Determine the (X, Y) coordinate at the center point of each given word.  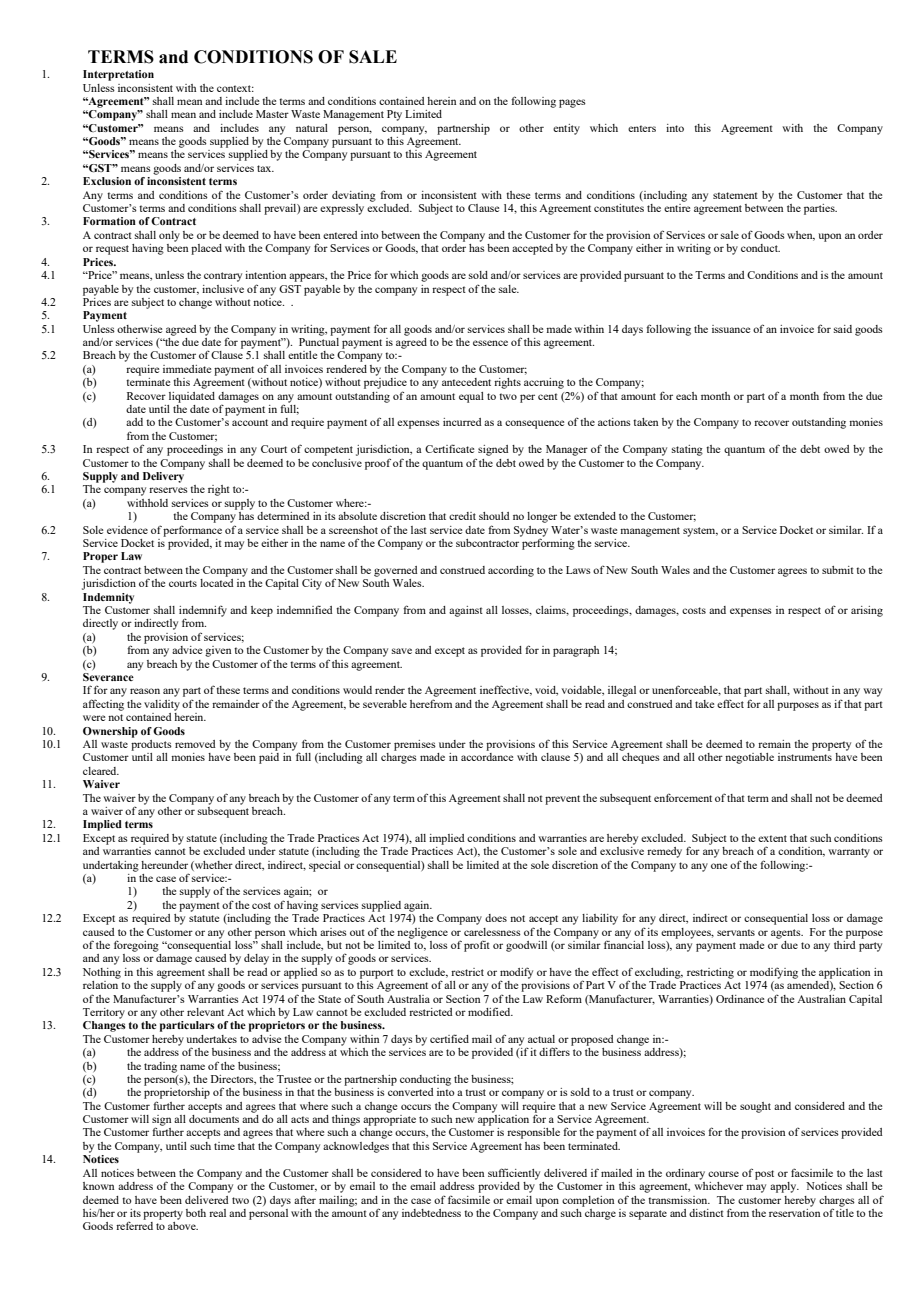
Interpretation (118, 75)
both (196, 1213)
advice (187, 650)
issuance (731, 329)
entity (566, 129)
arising (867, 611)
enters (642, 128)
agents (787, 934)
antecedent (466, 382)
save (402, 651)
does (496, 918)
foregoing (136, 946)
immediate (187, 369)
